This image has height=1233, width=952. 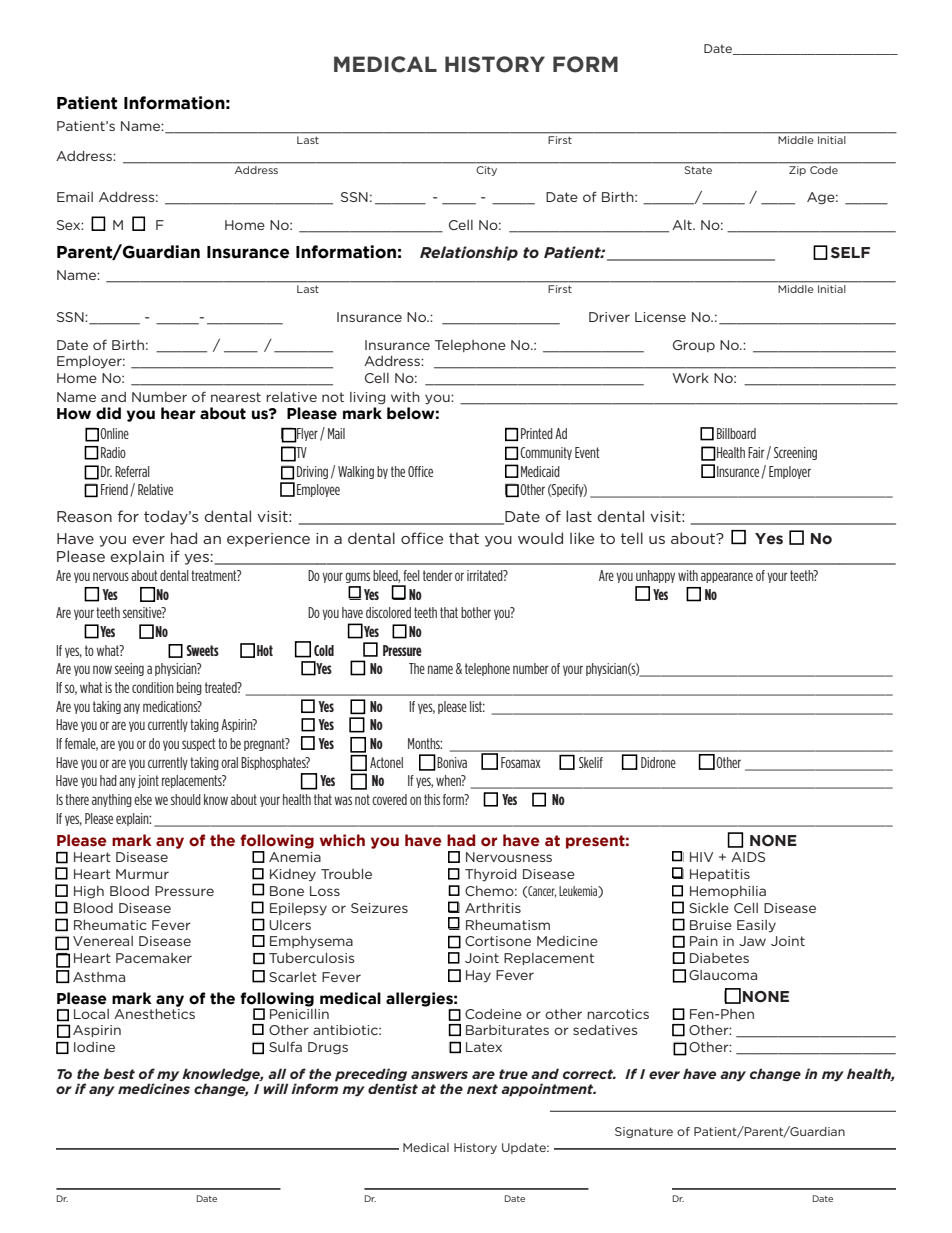 I want to click on Zip, so click(x=797, y=171).
